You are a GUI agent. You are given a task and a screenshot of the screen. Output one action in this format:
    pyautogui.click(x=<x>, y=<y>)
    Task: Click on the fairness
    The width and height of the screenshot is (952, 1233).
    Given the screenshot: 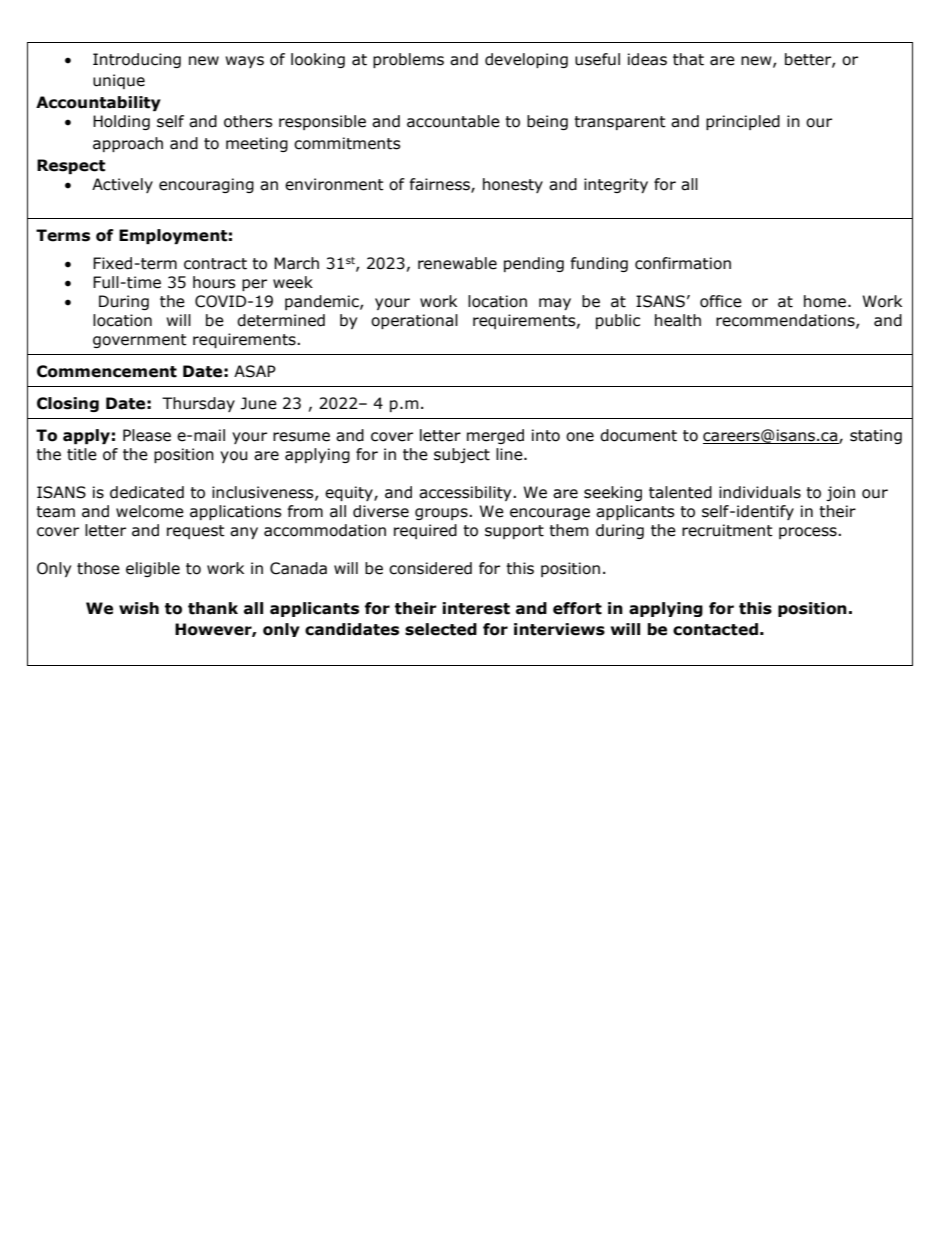 What is the action you would take?
    pyautogui.click(x=441, y=185)
